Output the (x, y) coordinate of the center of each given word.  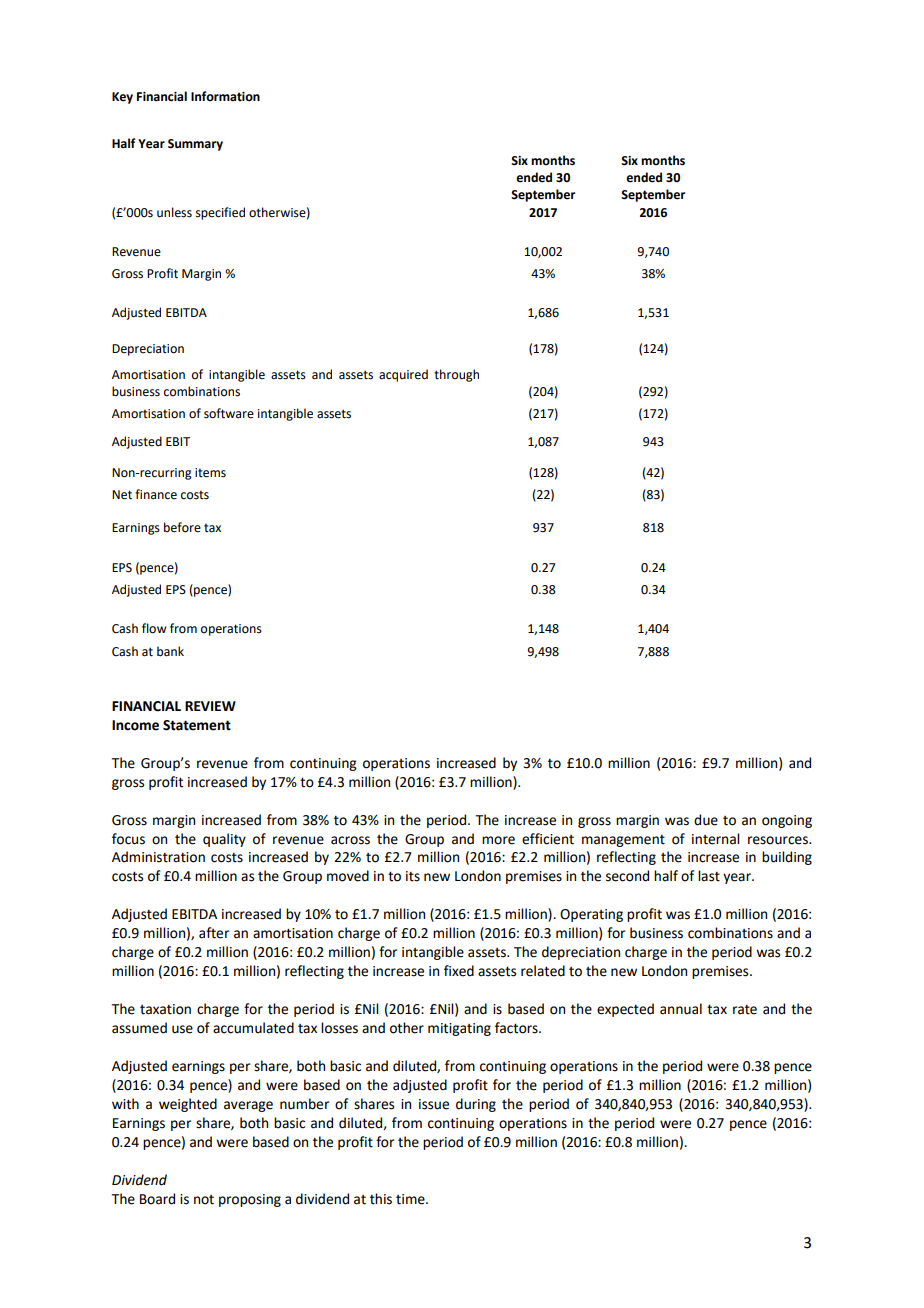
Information (225, 96)
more (498, 840)
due (706, 820)
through (456, 375)
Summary (195, 145)
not (204, 1200)
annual (681, 1009)
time (411, 1199)
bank (170, 651)
